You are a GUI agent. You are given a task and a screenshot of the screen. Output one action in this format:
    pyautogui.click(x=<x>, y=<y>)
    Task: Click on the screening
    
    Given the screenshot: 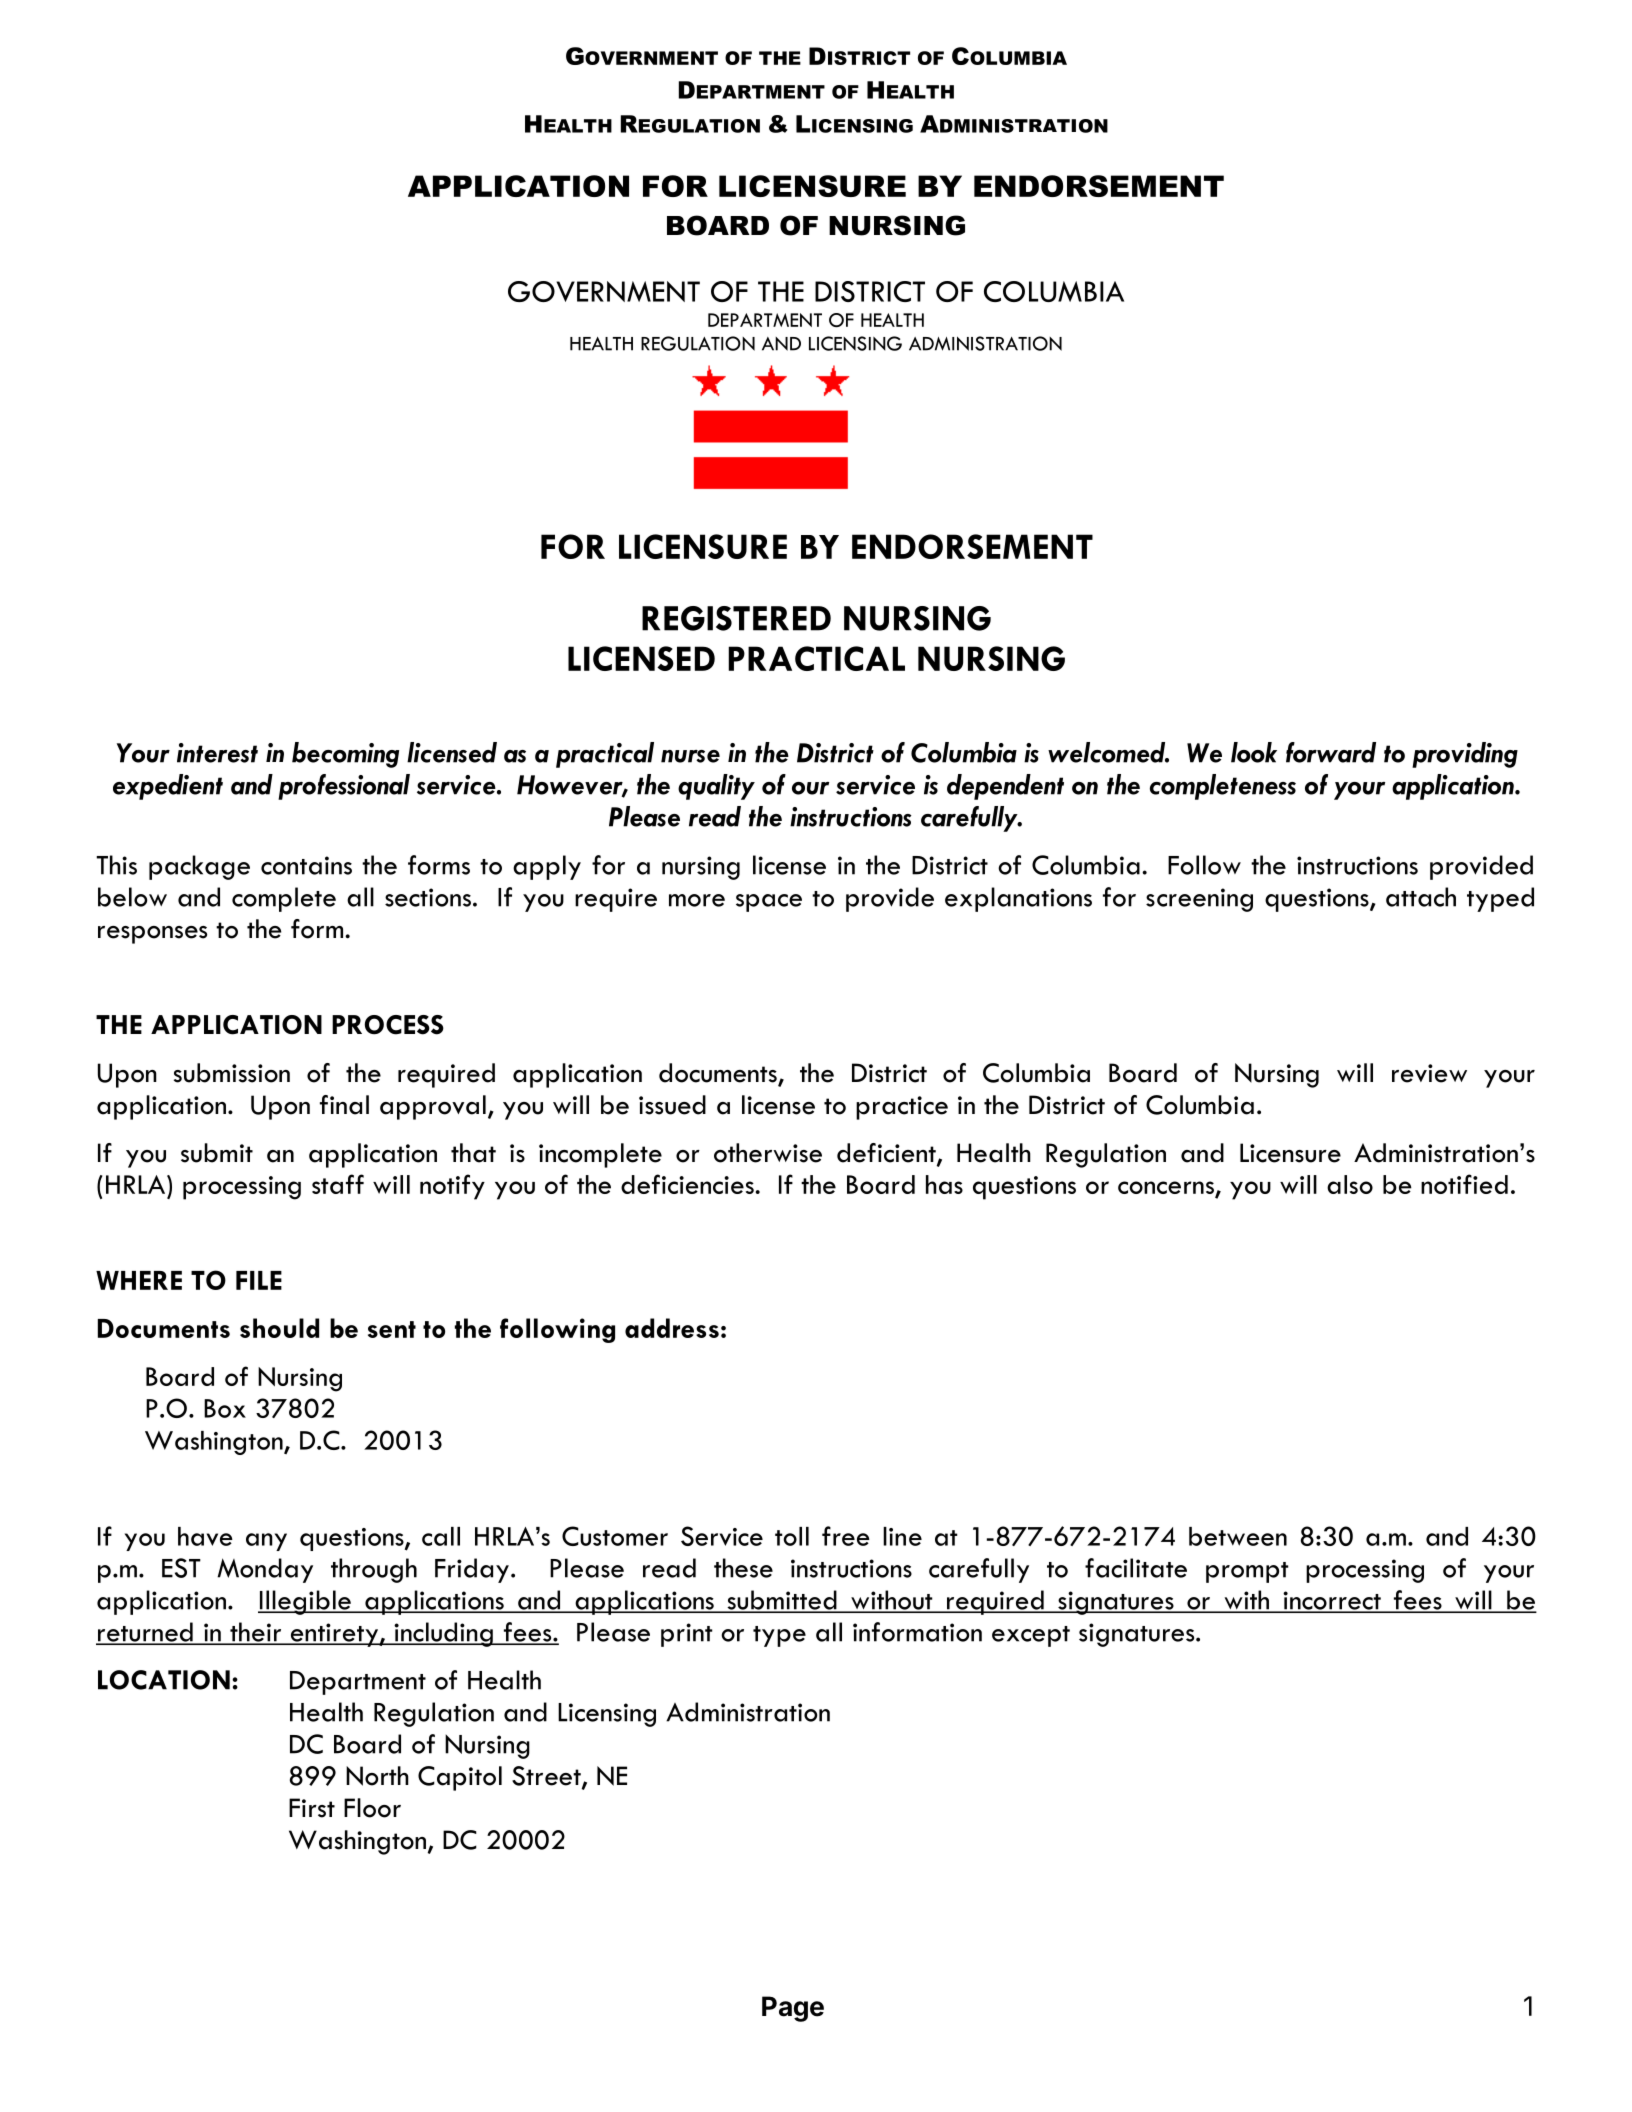 What is the action you would take?
    pyautogui.click(x=1199, y=900)
